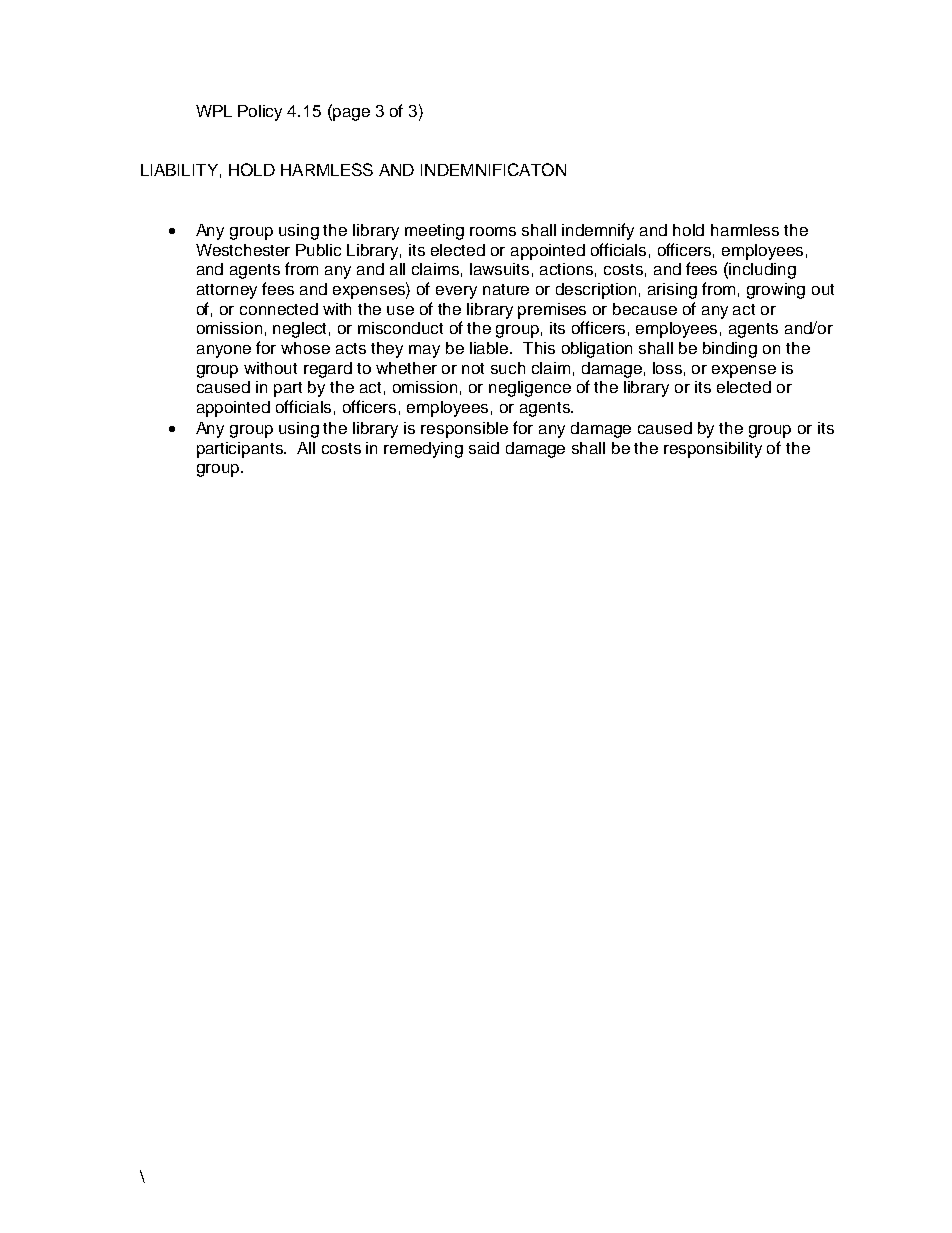 This screenshot has width=952, height=1233. Describe the element at coordinates (762, 271) in the screenshot. I see `including` at that location.
